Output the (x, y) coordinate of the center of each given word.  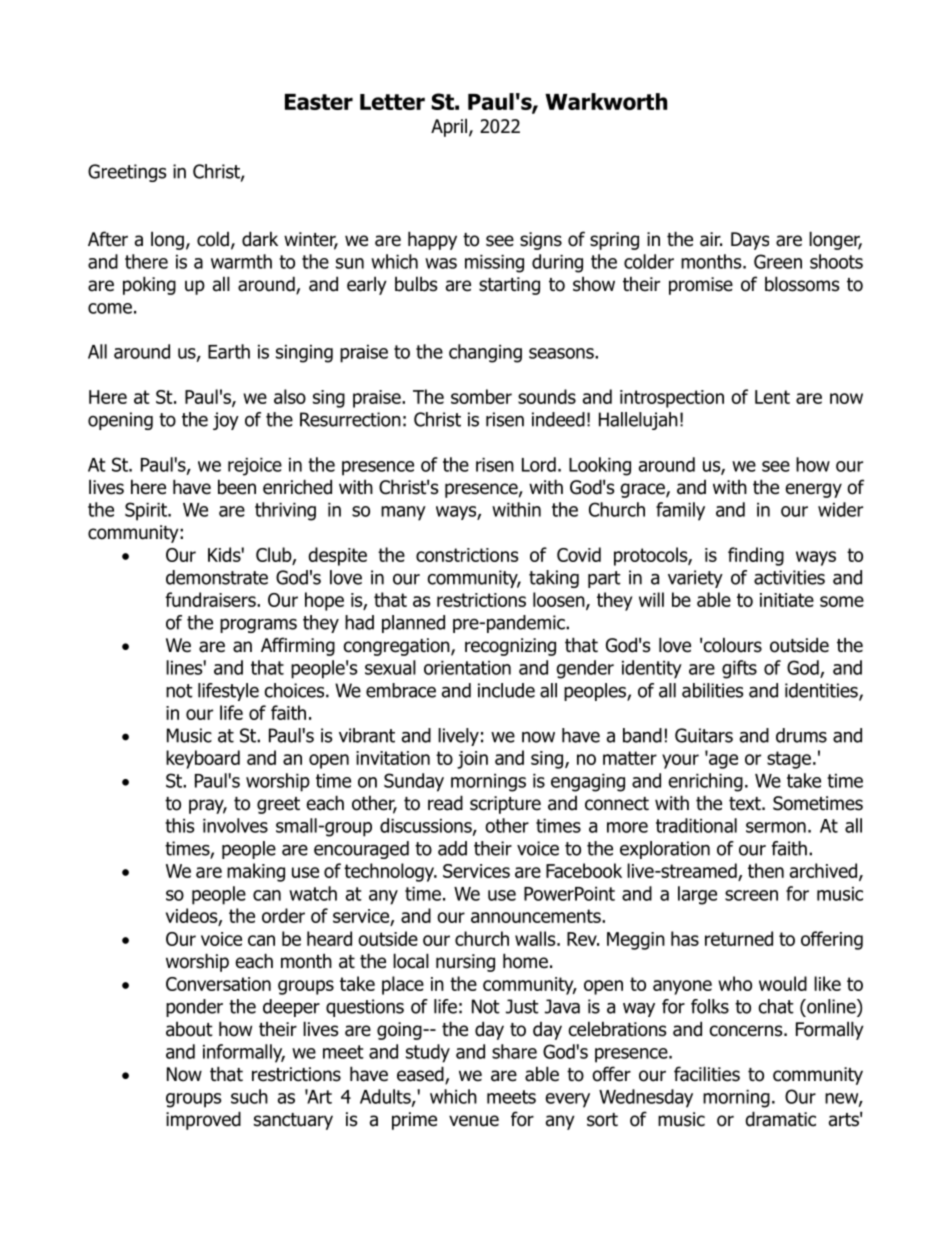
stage (789, 760)
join (472, 760)
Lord (539, 464)
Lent (772, 397)
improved (203, 1120)
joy (226, 421)
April (449, 127)
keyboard (203, 759)
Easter (319, 102)
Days (750, 241)
